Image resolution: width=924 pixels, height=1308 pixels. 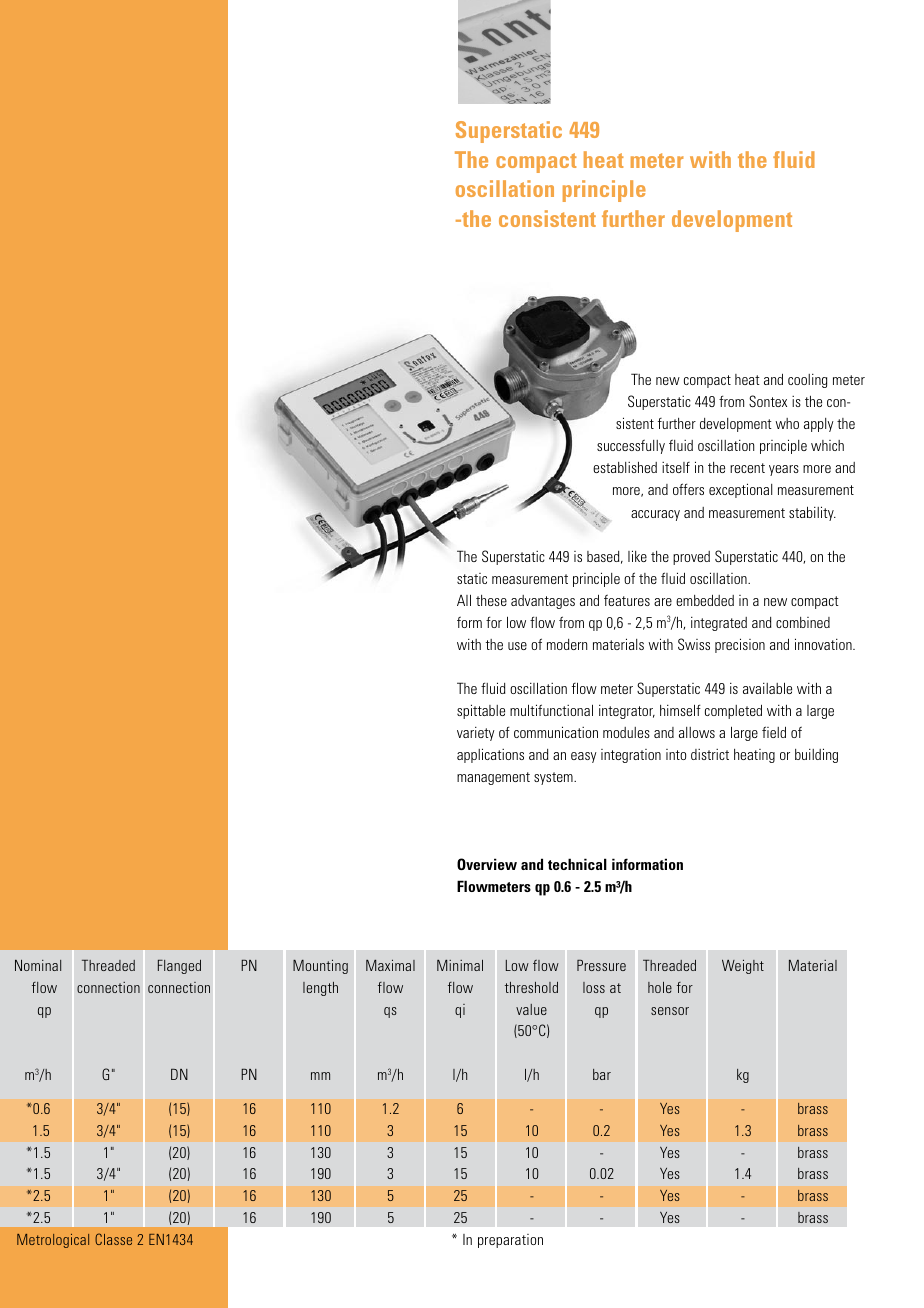 What do you see at coordinates (113, 1239) in the page?
I see `Classe` at bounding box center [113, 1239].
